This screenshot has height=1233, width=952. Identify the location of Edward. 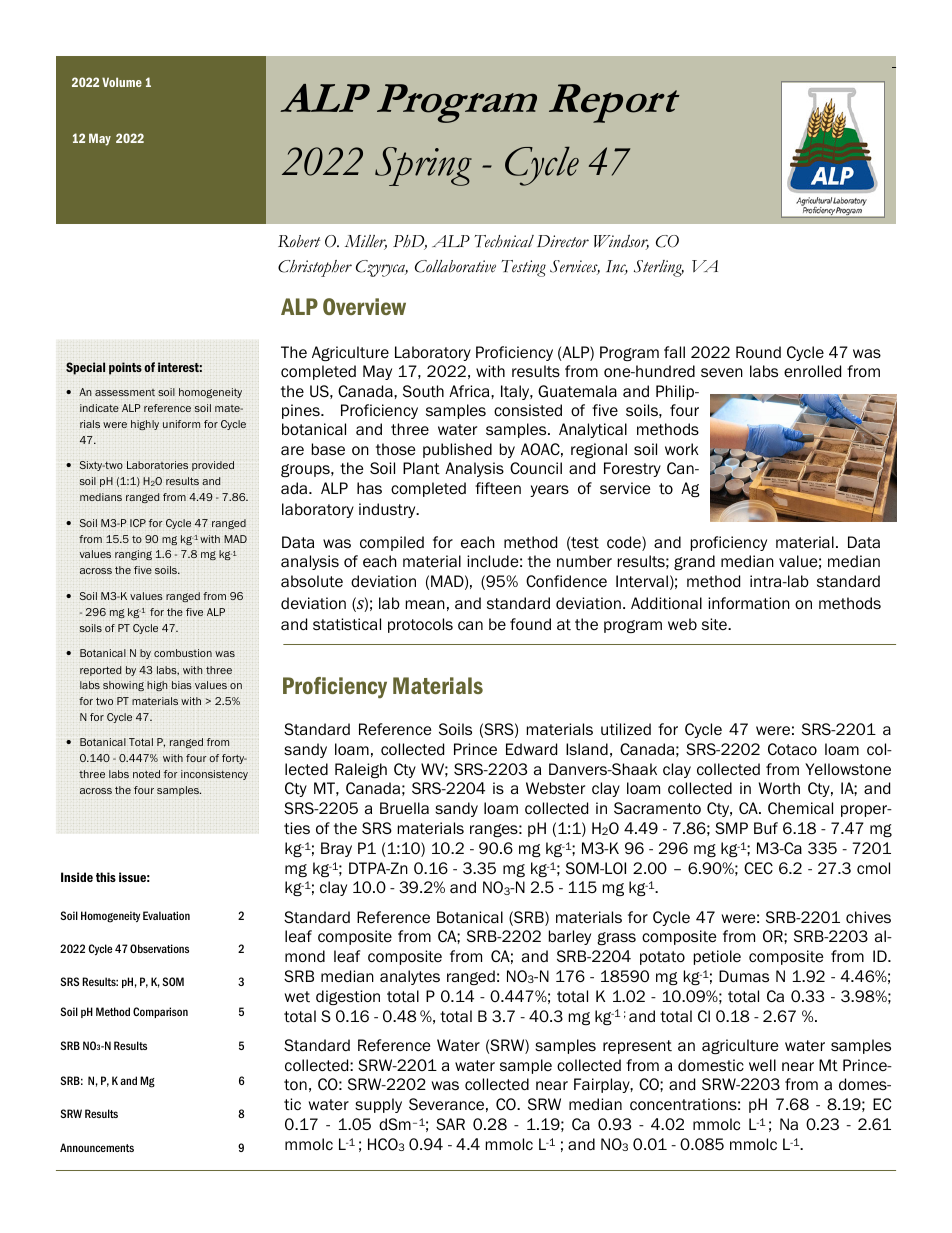
(531, 749).
